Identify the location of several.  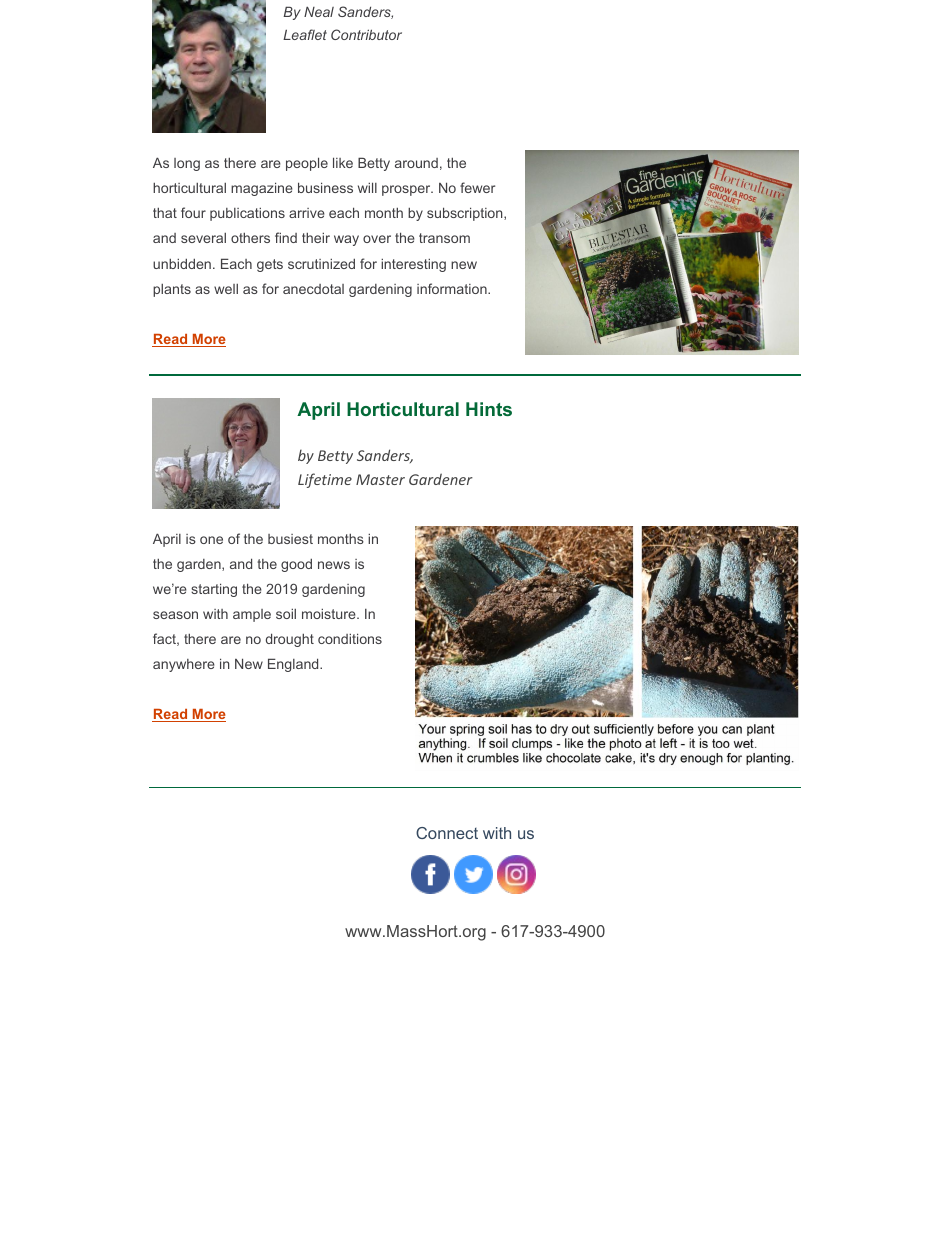
(203, 238).
